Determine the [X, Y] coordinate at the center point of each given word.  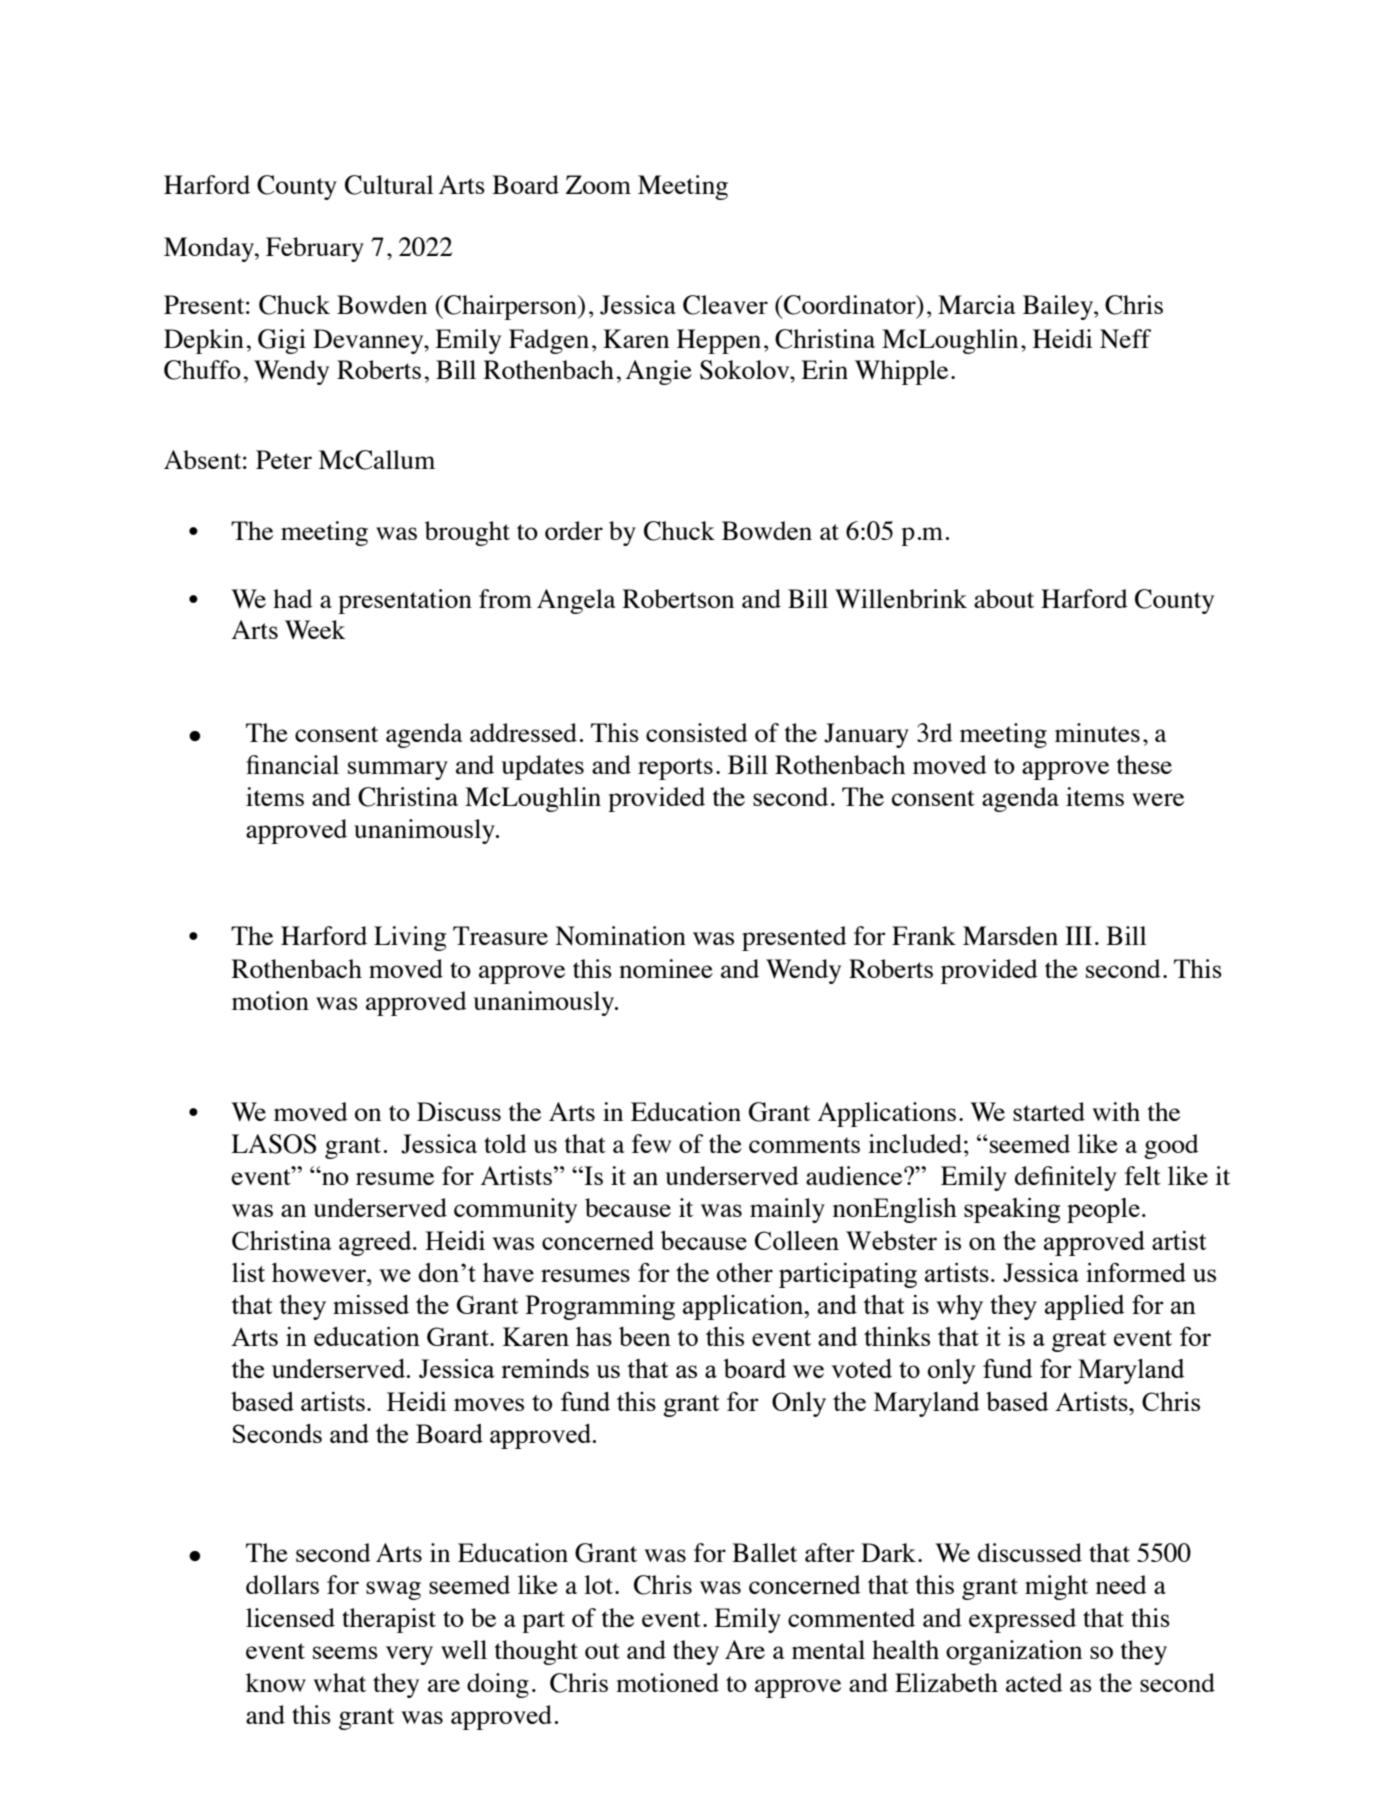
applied [1085, 1307]
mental [828, 1649]
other [745, 1272]
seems [345, 1652]
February [315, 249]
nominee [666, 968]
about [1004, 598]
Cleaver [725, 305]
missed [371, 1304]
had [293, 598]
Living [410, 938]
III [1078, 935]
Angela [576, 601]
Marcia [977, 304]
